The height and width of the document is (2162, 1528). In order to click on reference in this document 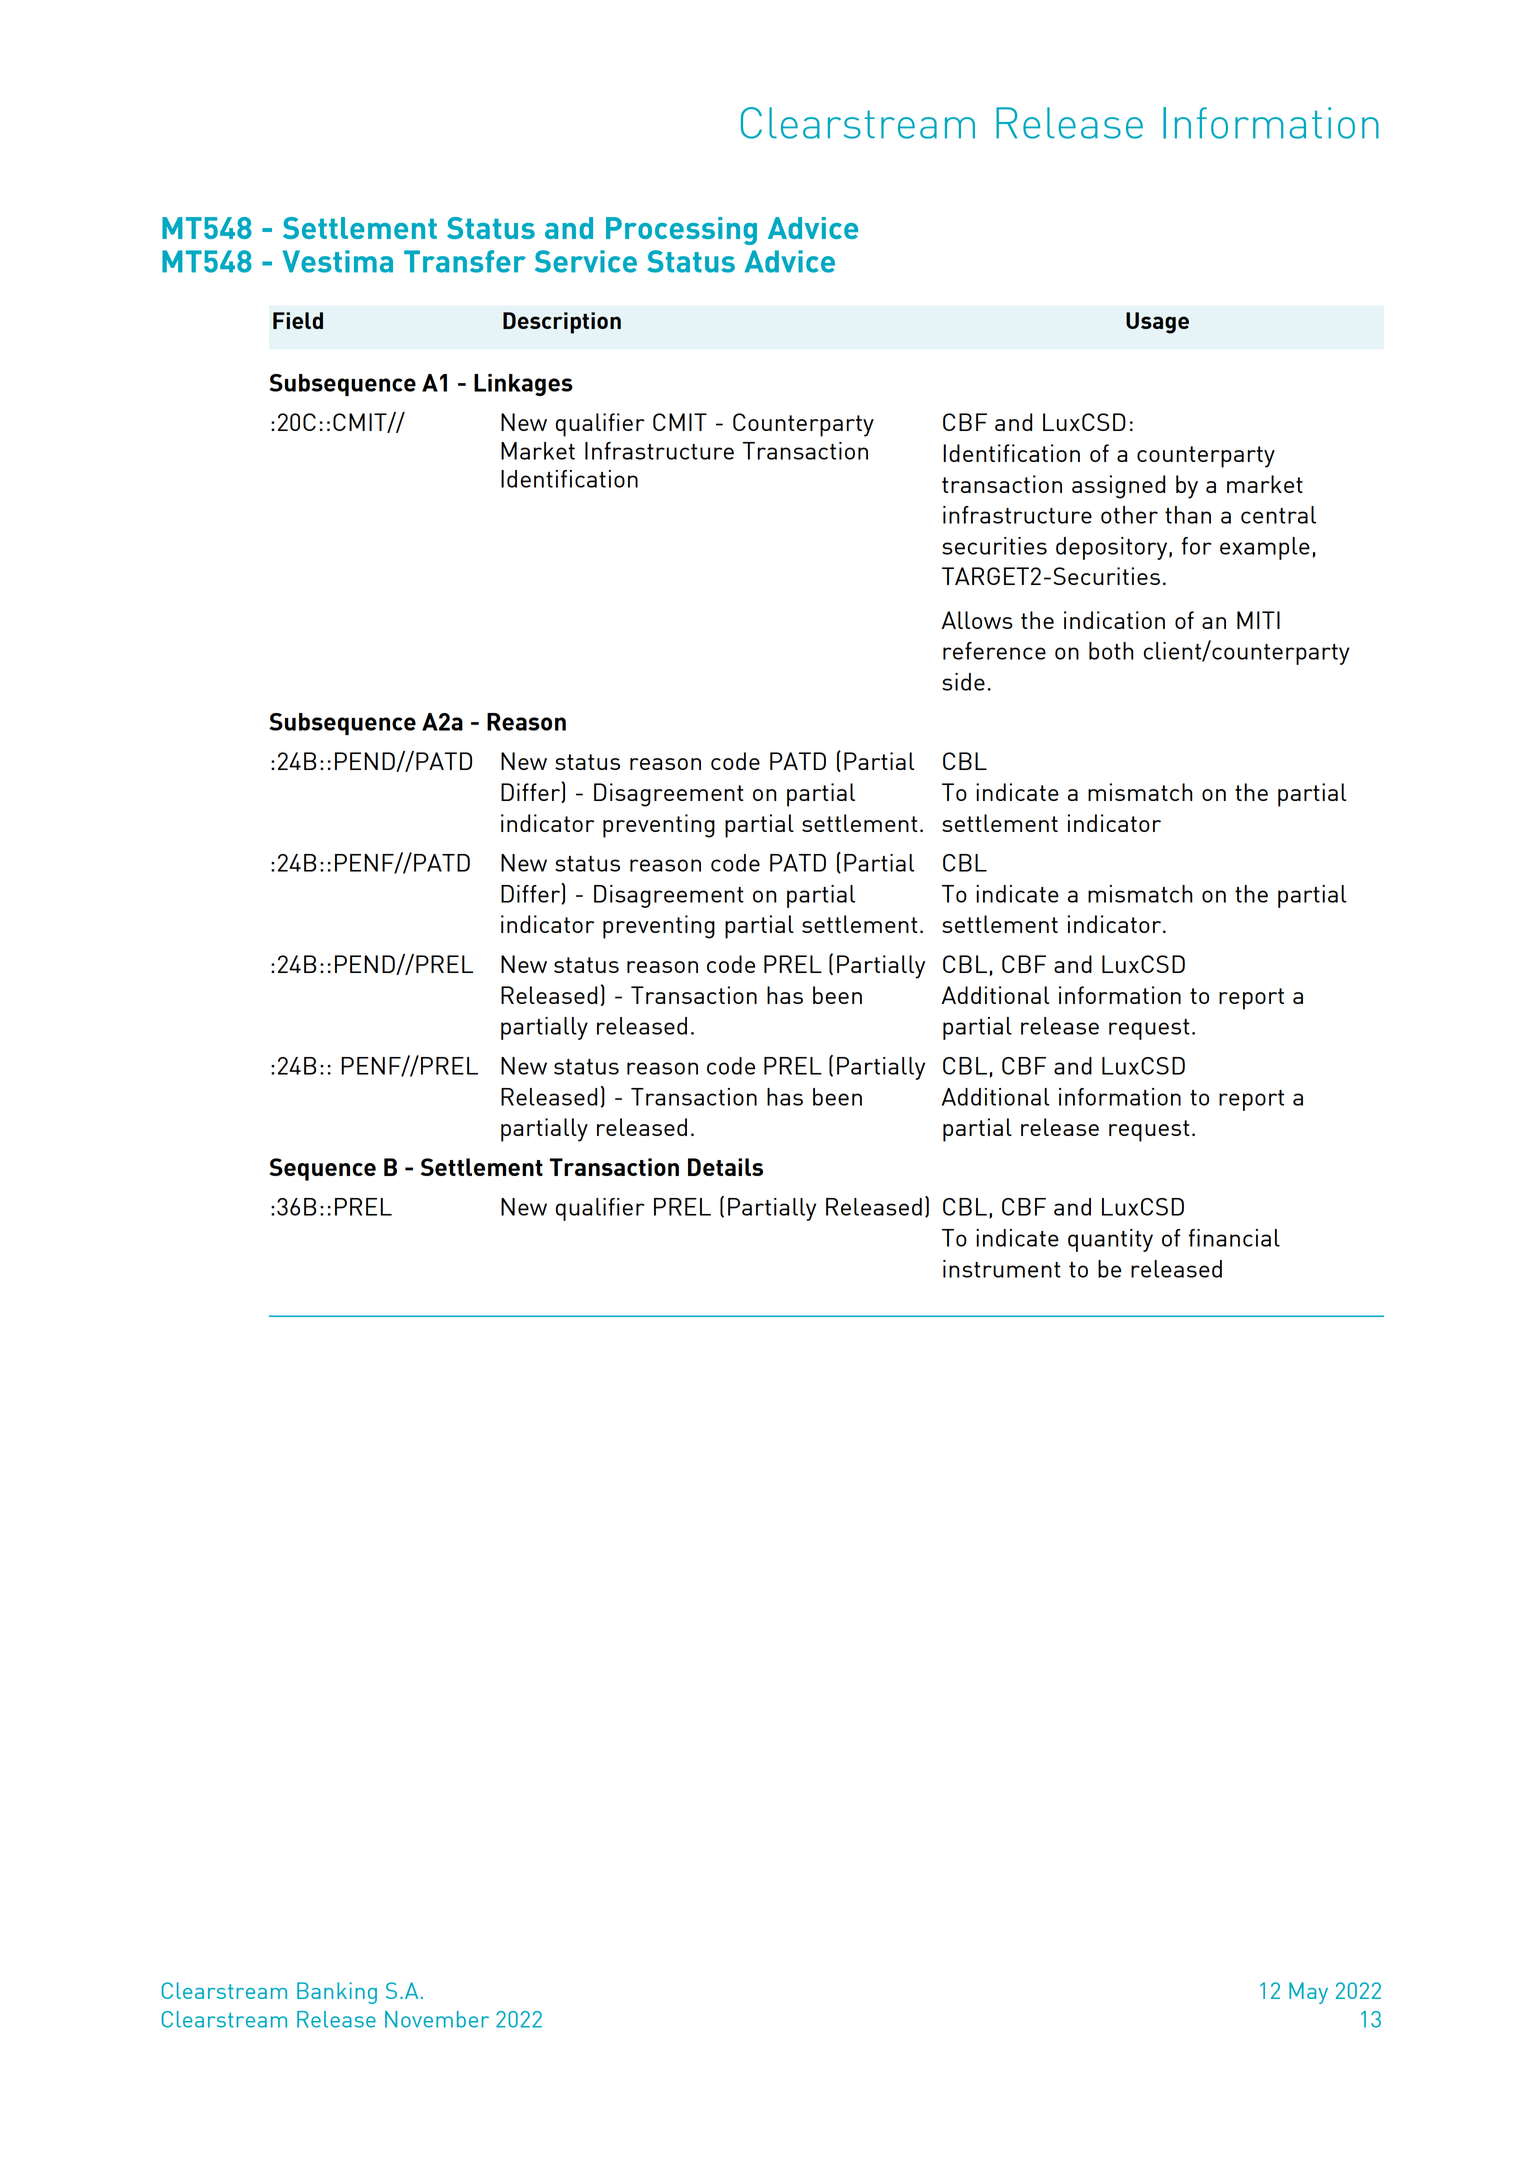, I will do `click(994, 651)`.
